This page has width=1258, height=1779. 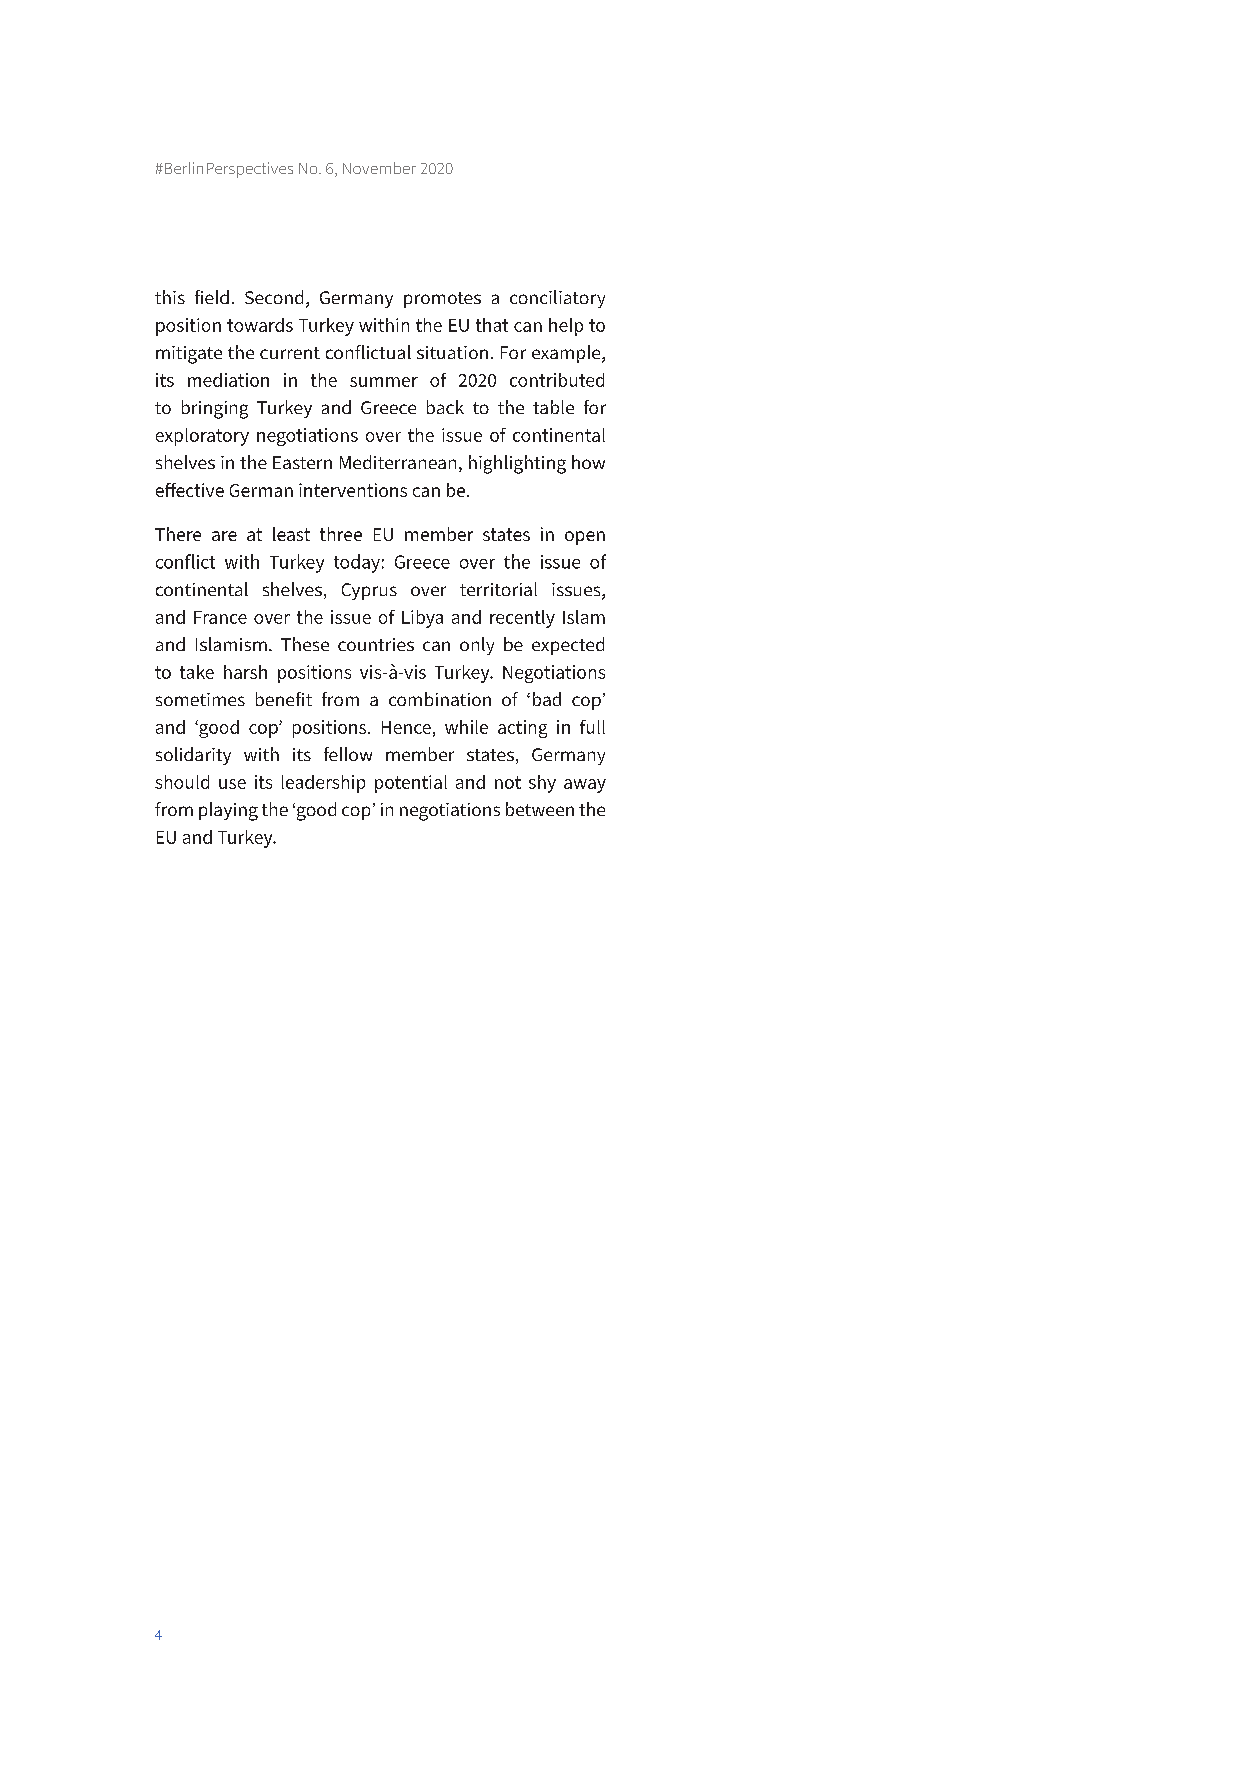 What do you see at coordinates (232, 784) in the page?
I see `use` at bounding box center [232, 784].
